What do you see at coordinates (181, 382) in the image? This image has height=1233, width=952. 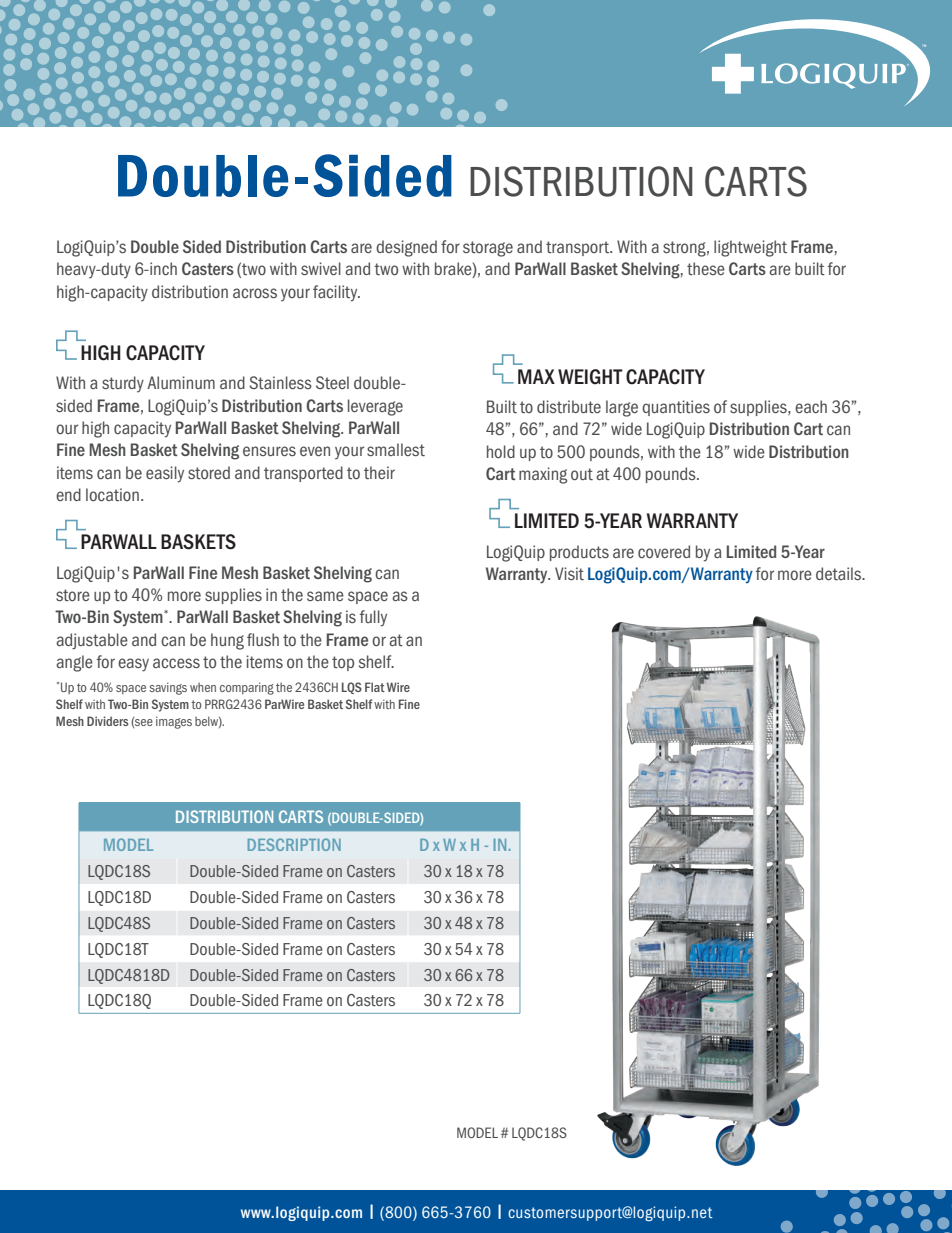 I see `Aluminum` at bounding box center [181, 382].
